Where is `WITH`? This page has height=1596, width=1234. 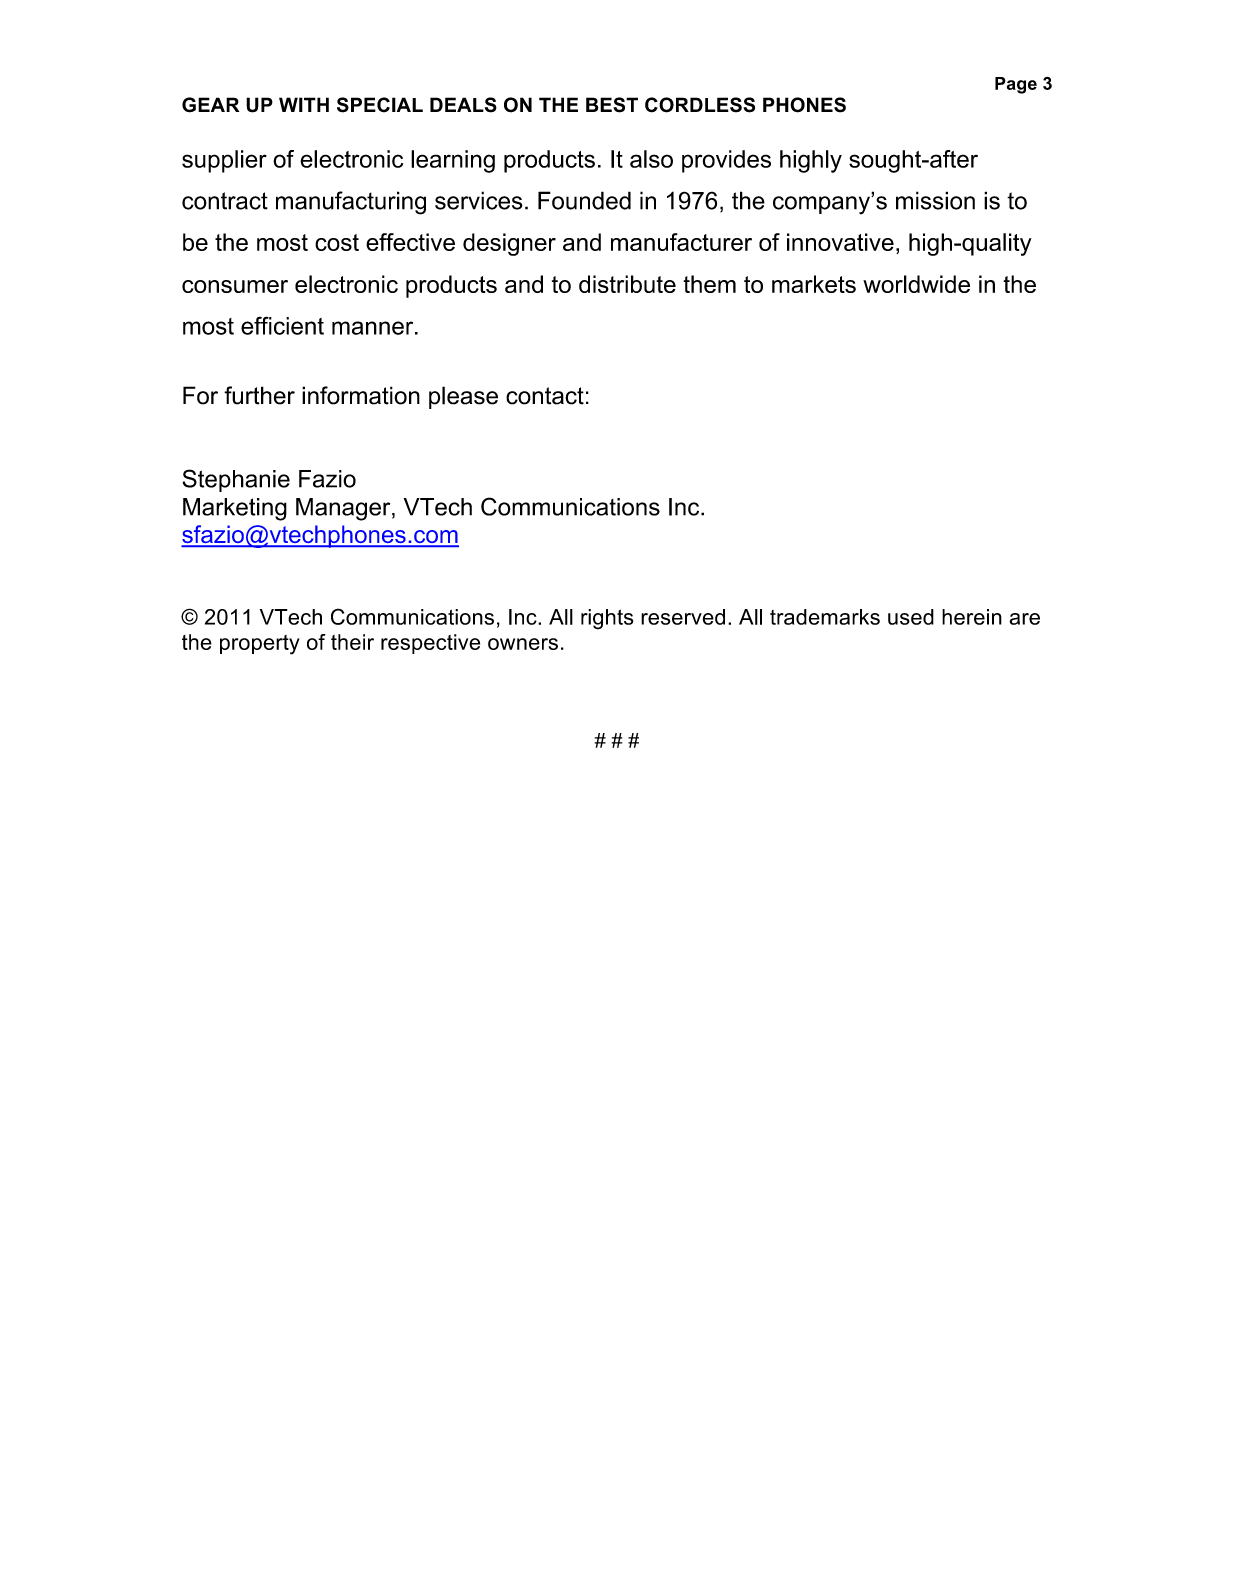
WITH is located at coordinates (304, 104).
